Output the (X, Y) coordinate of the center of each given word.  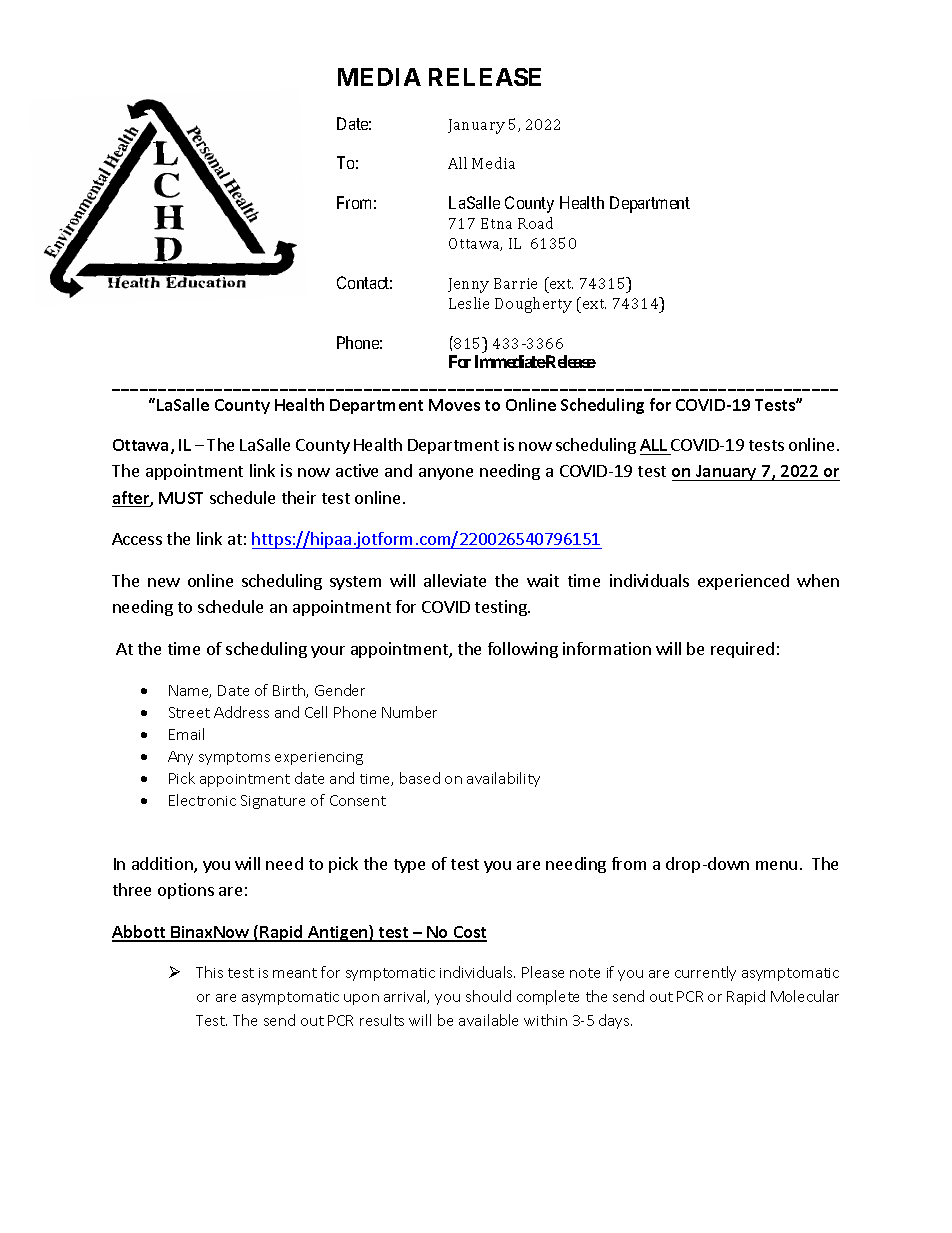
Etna (496, 223)
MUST (181, 498)
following (523, 650)
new (164, 582)
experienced (743, 582)
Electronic (202, 800)
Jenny (468, 285)
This (209, 972)
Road (535, 223)
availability (503, 779)
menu (776, 865)
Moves (454, 405)
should (488, 996)
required (742, 650)
